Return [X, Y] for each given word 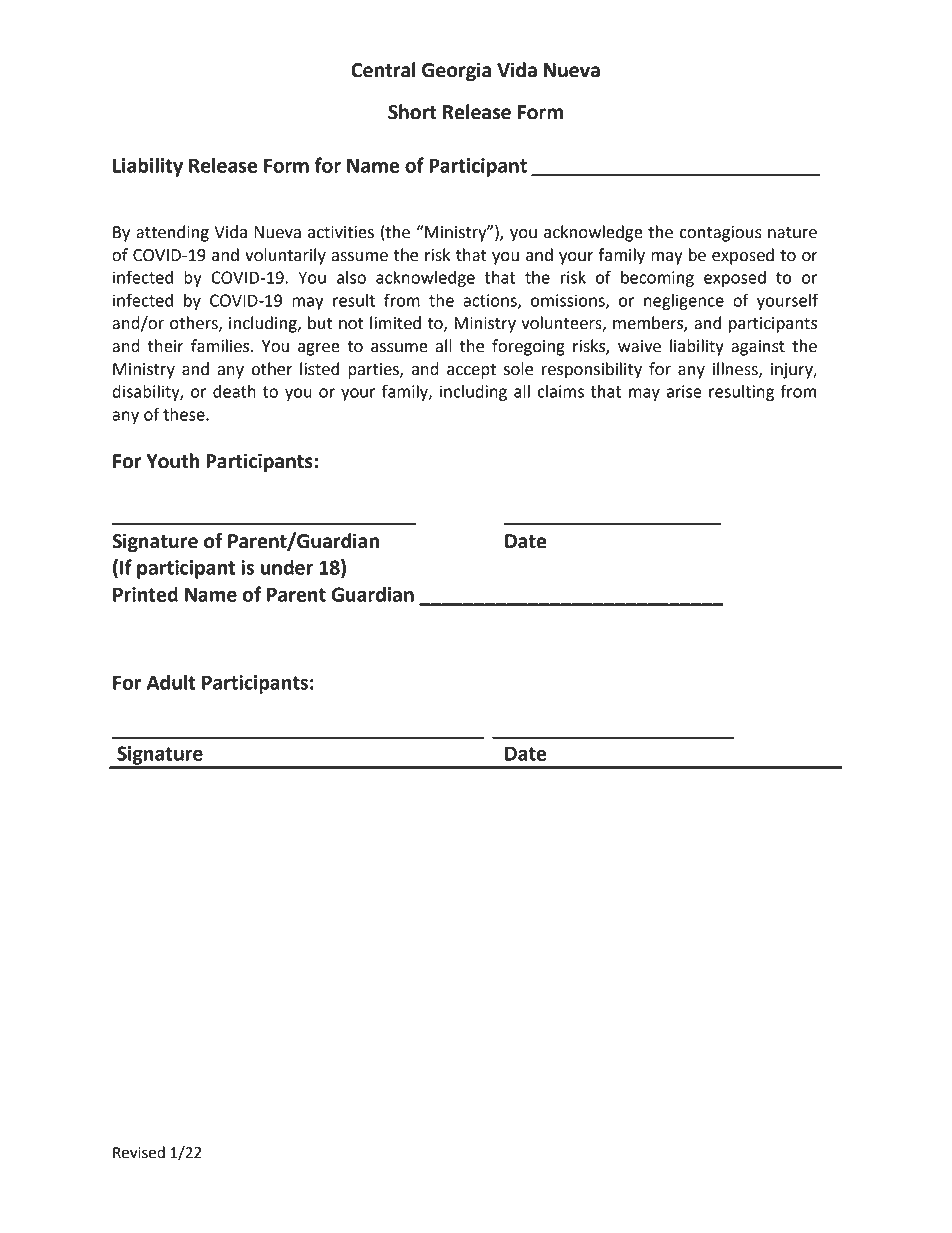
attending [172, 233]
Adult [171, 682]
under [287, 567]
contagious [720, 234]
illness [736, 369]
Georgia [456, 71]
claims [560, 391]
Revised [139, 1152]
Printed [145, 594]
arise [684, 391]
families [221, 346]
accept [471, 371]
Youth [173, 461]
